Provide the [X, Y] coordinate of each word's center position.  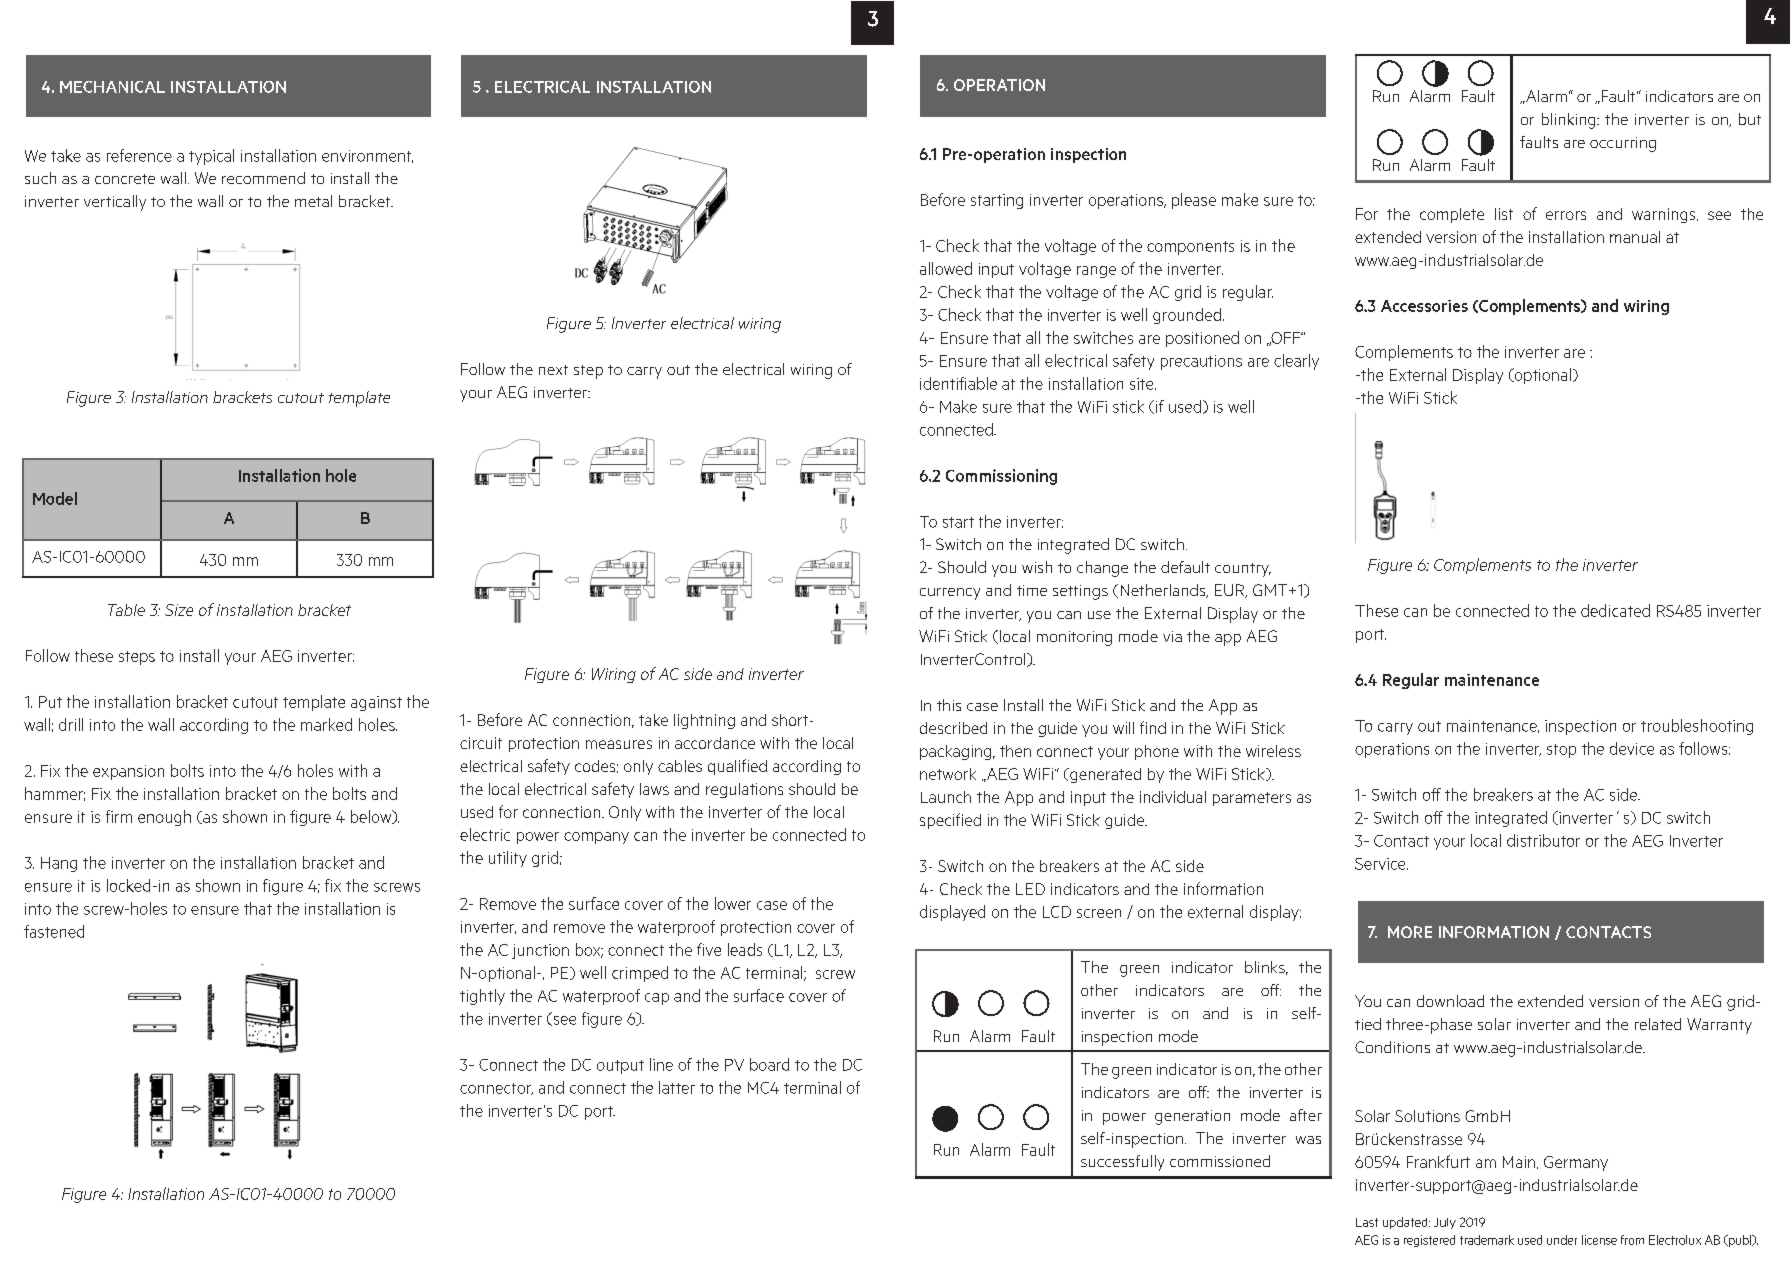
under [1562, 1240]
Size [179, 610]
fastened [54, 931]
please [1194, 201]
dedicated [1615, 610]
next [553, 370]
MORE [1410, 932]
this [949, 705]
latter [677, 1087]
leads [745, 949]
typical [211, 157]
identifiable [958, 383]
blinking [1570, 121]
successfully [1122, 1163]
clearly [1296, 362]
